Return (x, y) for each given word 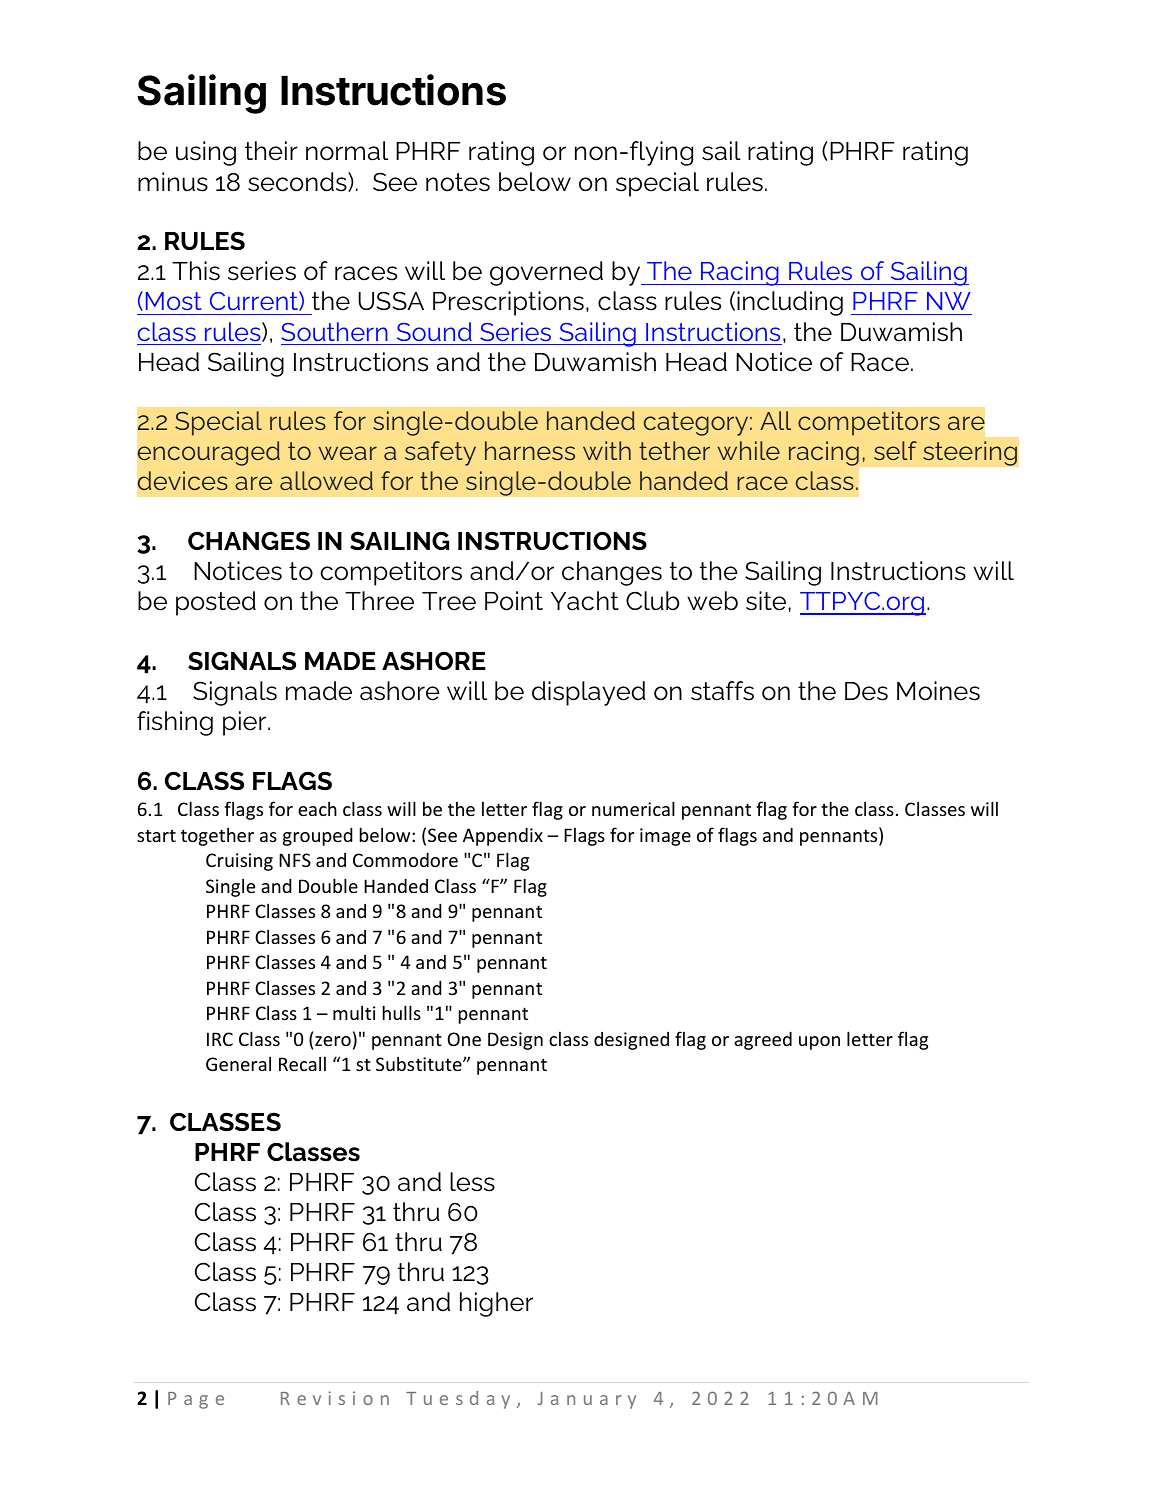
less (472, 1182)
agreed (763, 1040)
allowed (326, 480)
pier (246, 723)
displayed (589, 693)
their (271, 151)
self (895, 450)
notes (458, 182)
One (464, 1039)
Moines (938, 691)
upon (819, 1043)
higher (496, 1304)
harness (530, 450)
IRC (220, 1039)
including (790, 303)
